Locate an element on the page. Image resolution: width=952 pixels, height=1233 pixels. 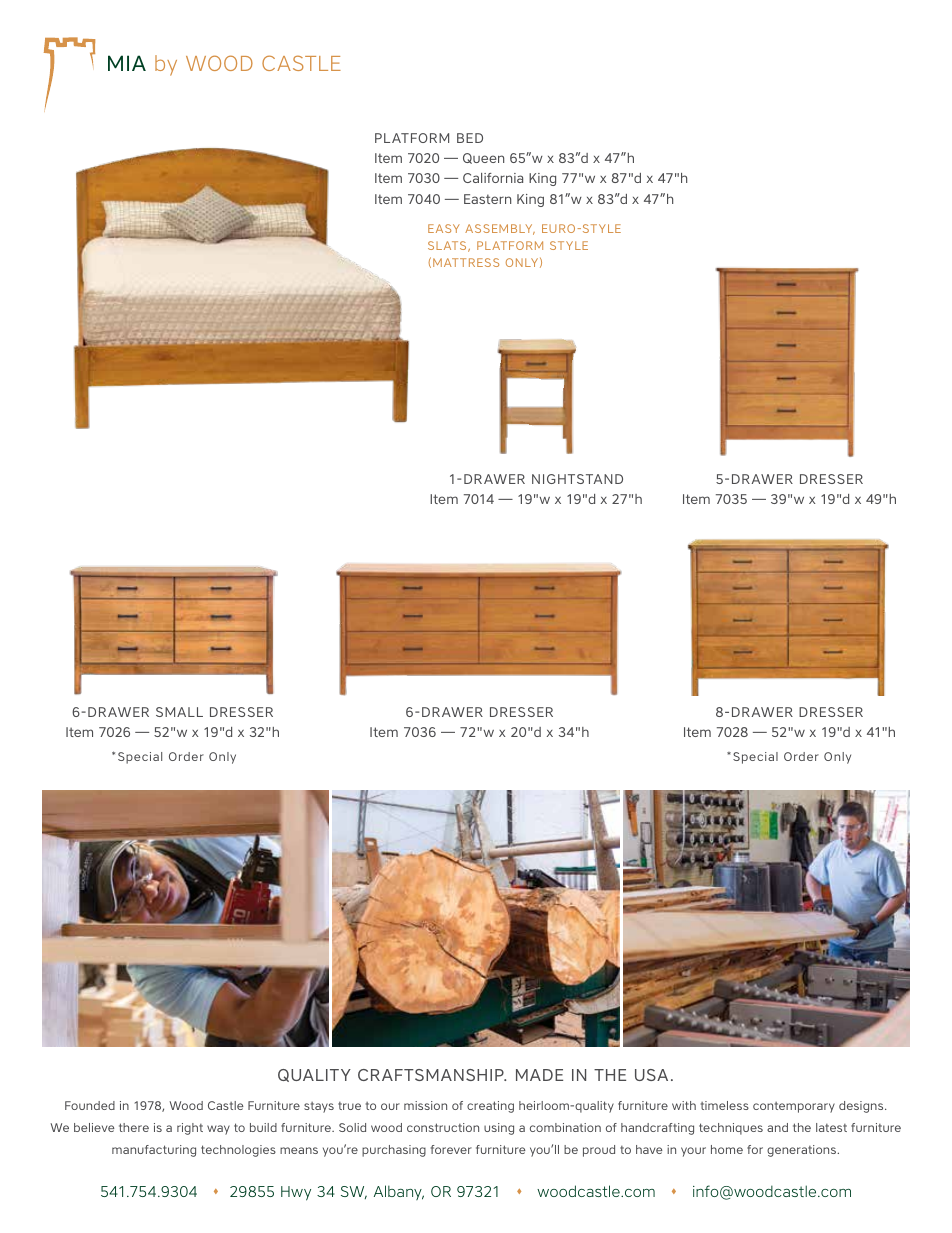
manufacturing is located at coordinates (154, 1151).
